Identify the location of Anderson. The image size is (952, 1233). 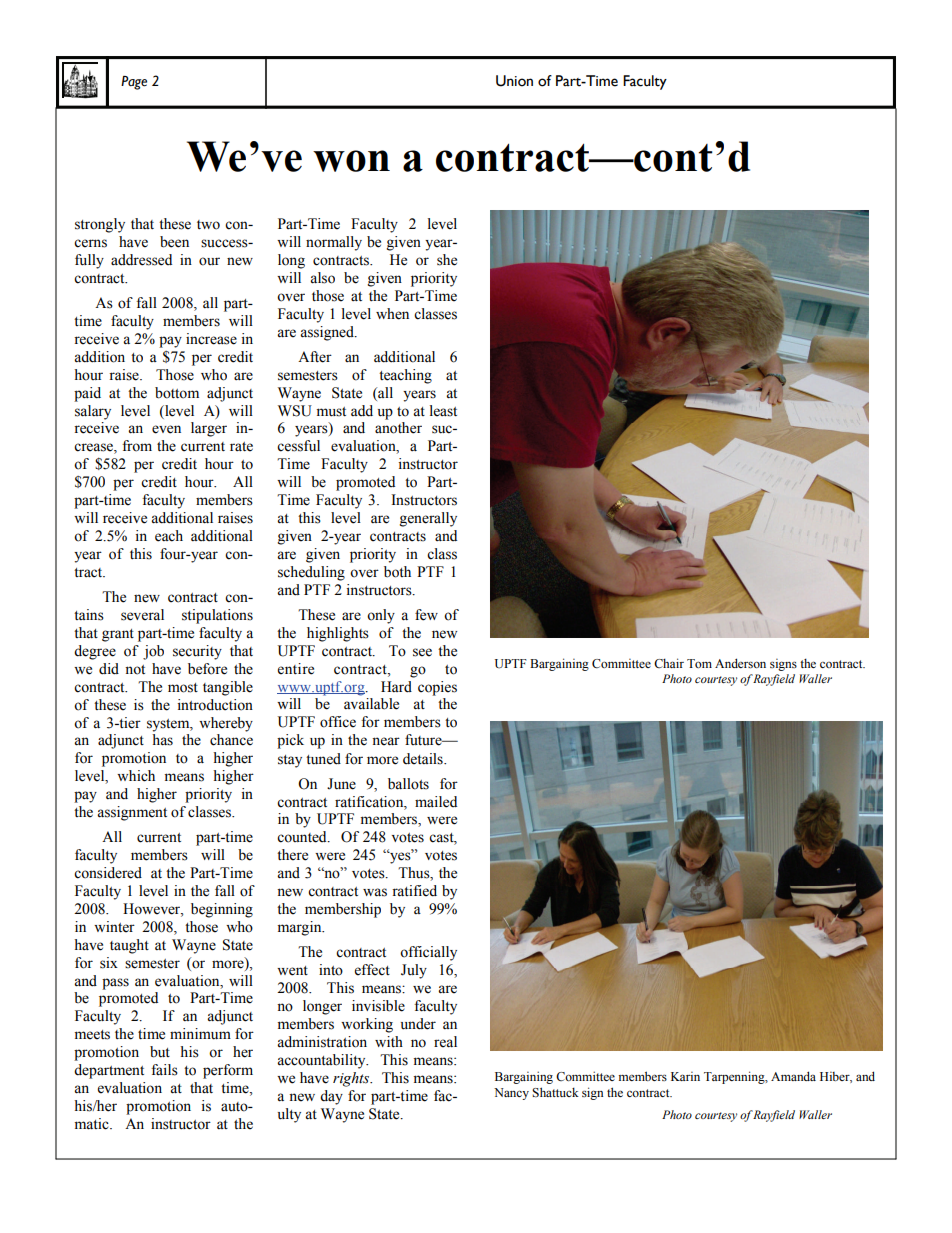
(740, 663).
